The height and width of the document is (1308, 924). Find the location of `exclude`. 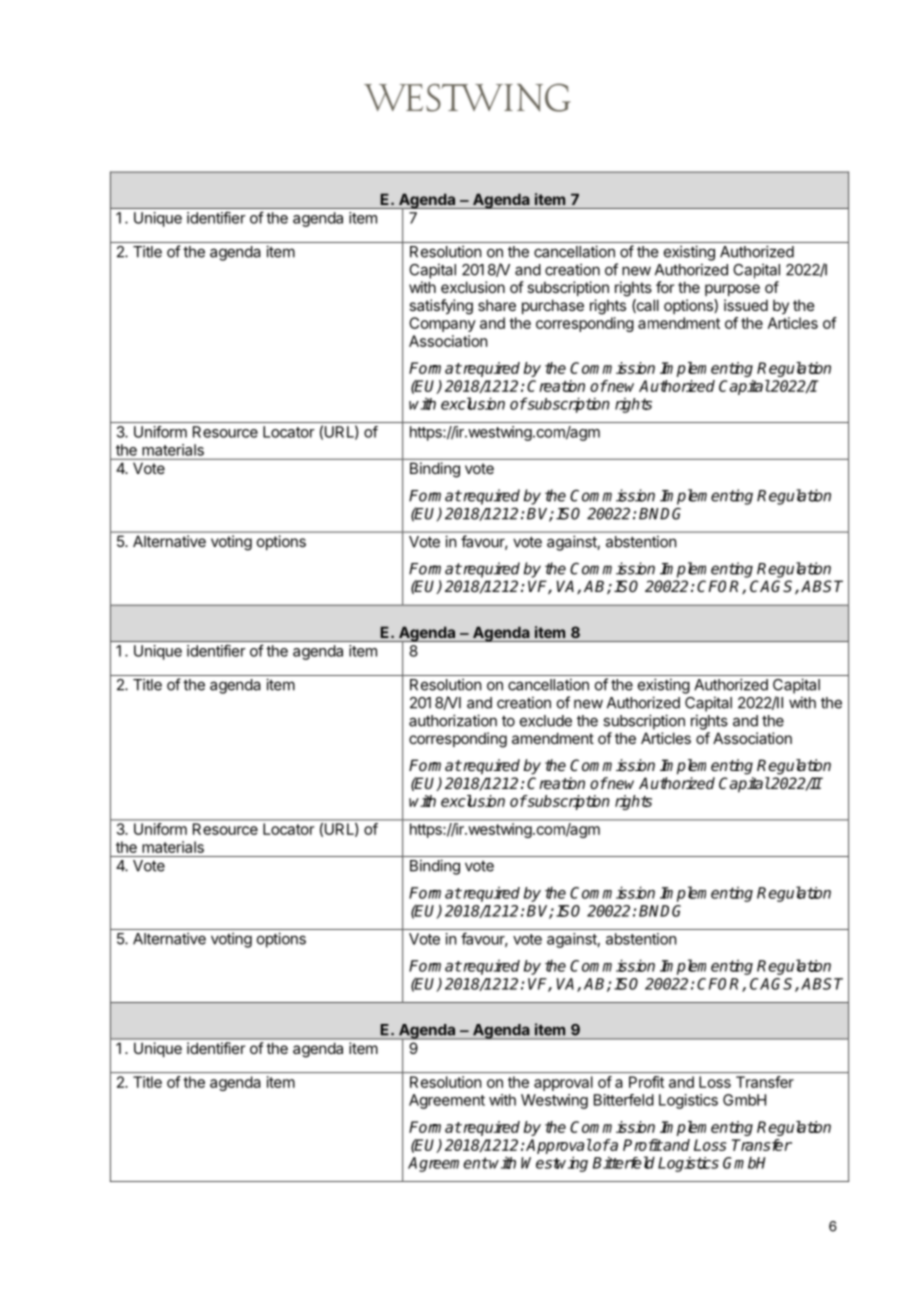

exclude is located at coordinates (546, 721).
